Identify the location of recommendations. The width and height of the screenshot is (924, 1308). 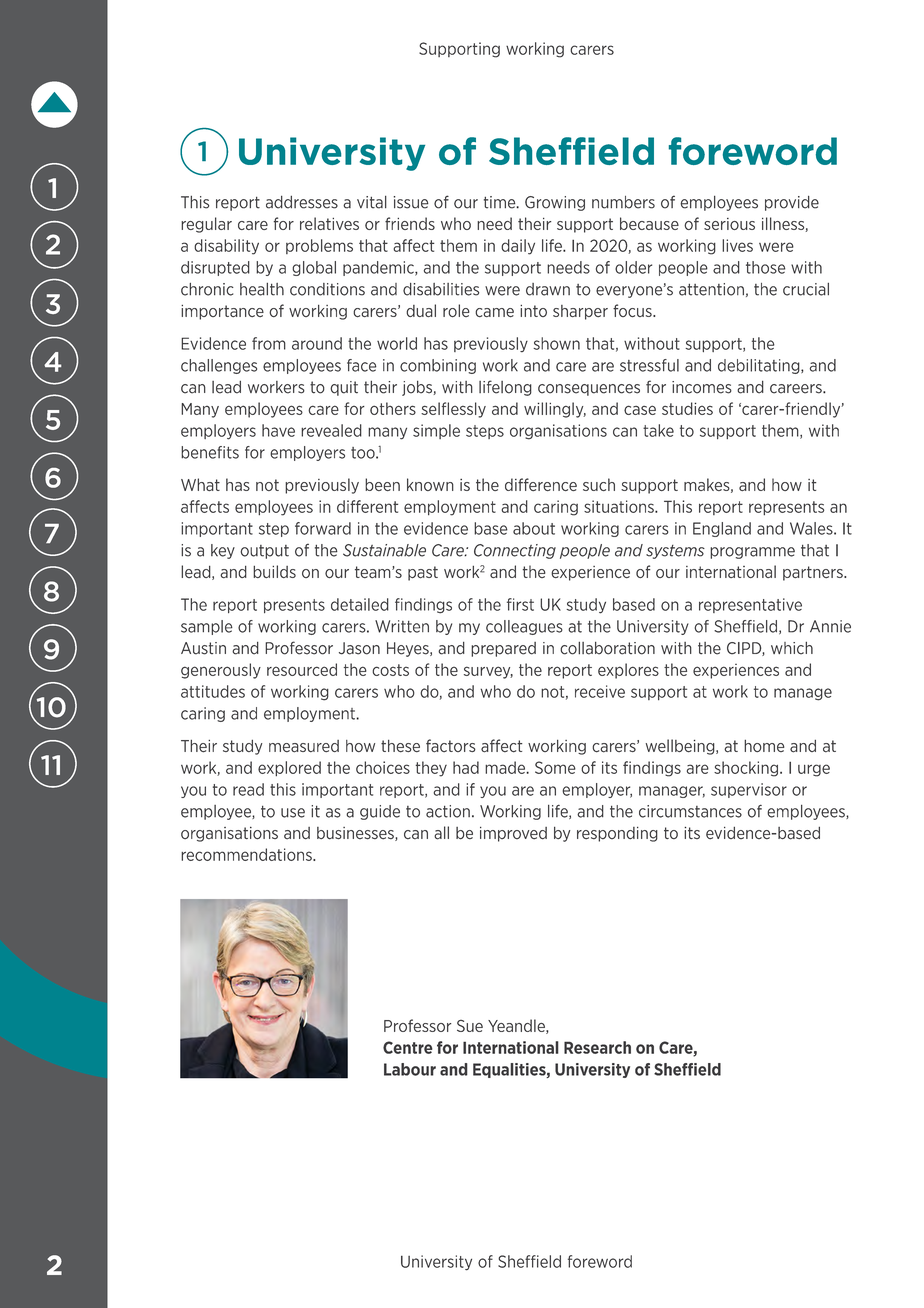
(247, 854).
